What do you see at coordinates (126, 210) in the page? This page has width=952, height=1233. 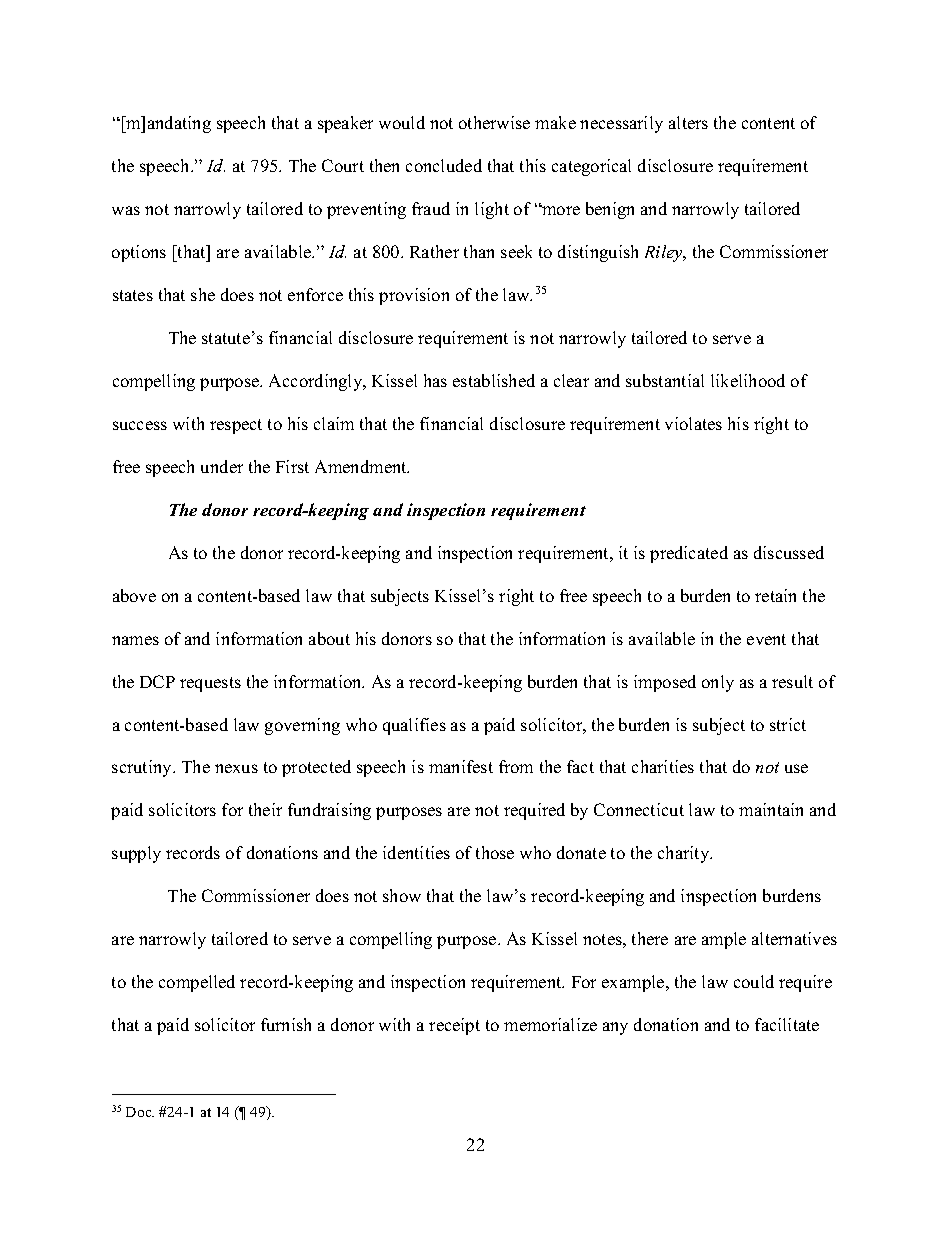 I see `was` at bounding box center [126, 210].
